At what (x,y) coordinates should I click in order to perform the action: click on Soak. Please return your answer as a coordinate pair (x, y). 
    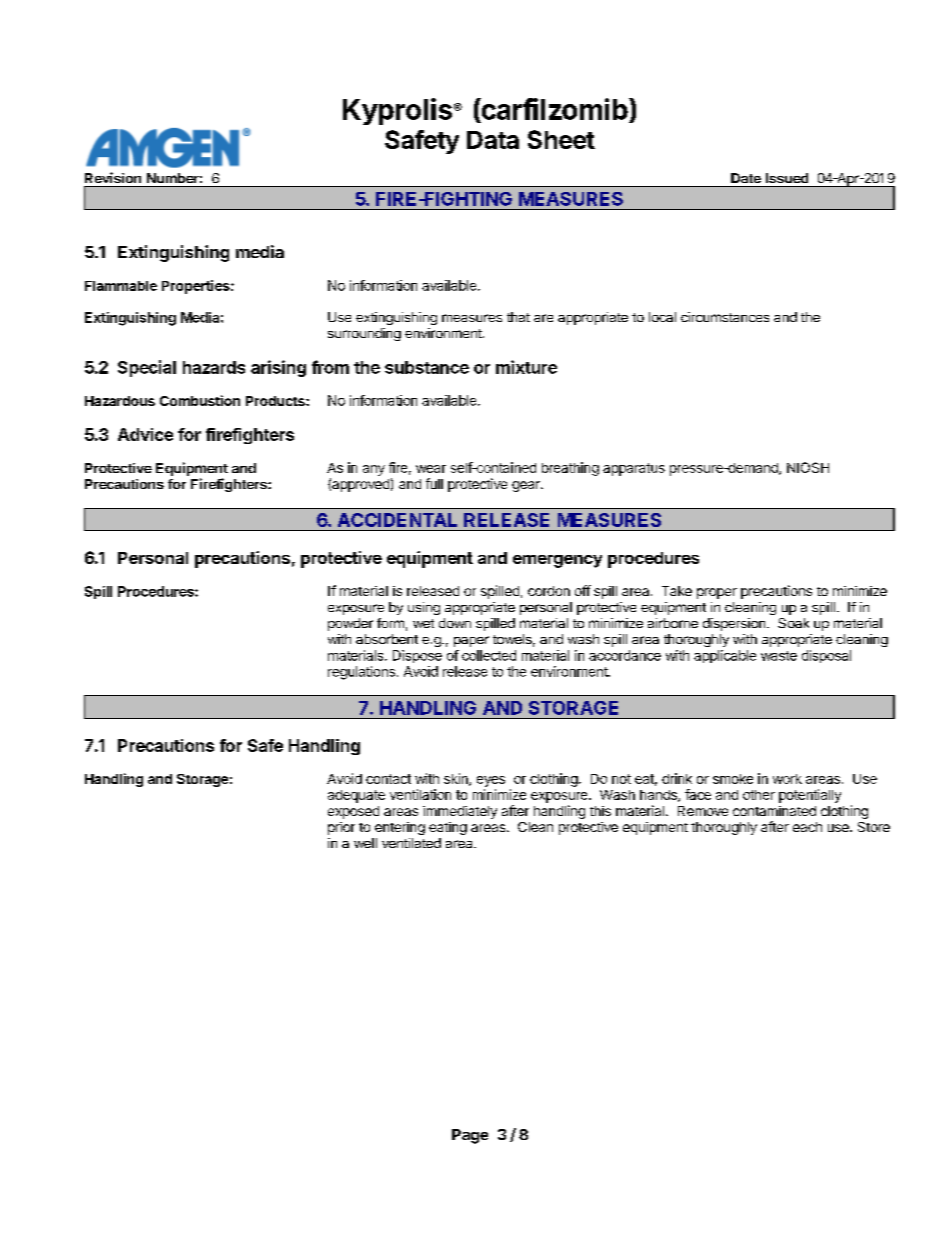
    Looking at the image, I should click on (793, 623).
